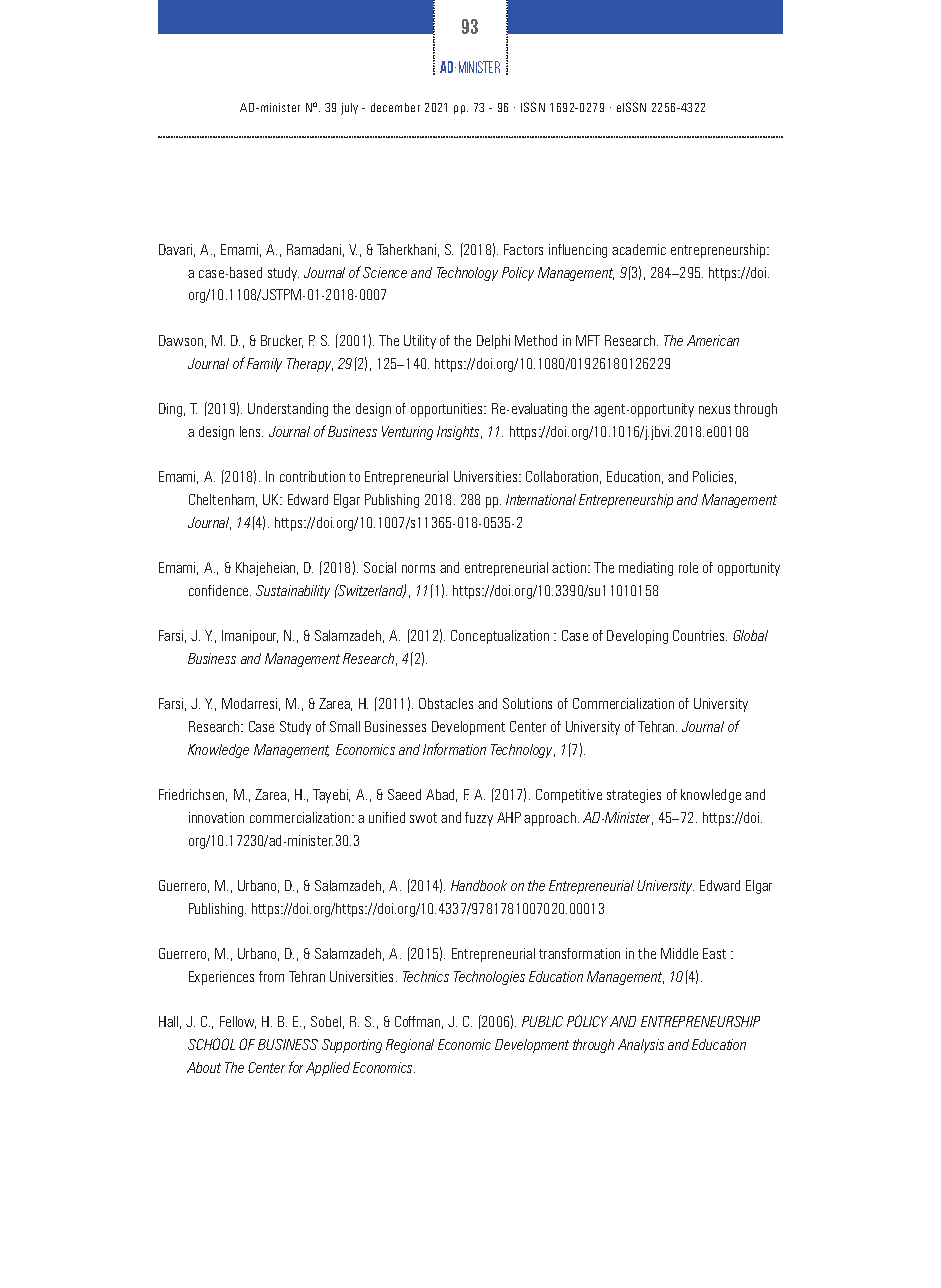 Image resolution: width=941 pixels, height=1288 pixels. I want to click on july, so click(349, 109).
